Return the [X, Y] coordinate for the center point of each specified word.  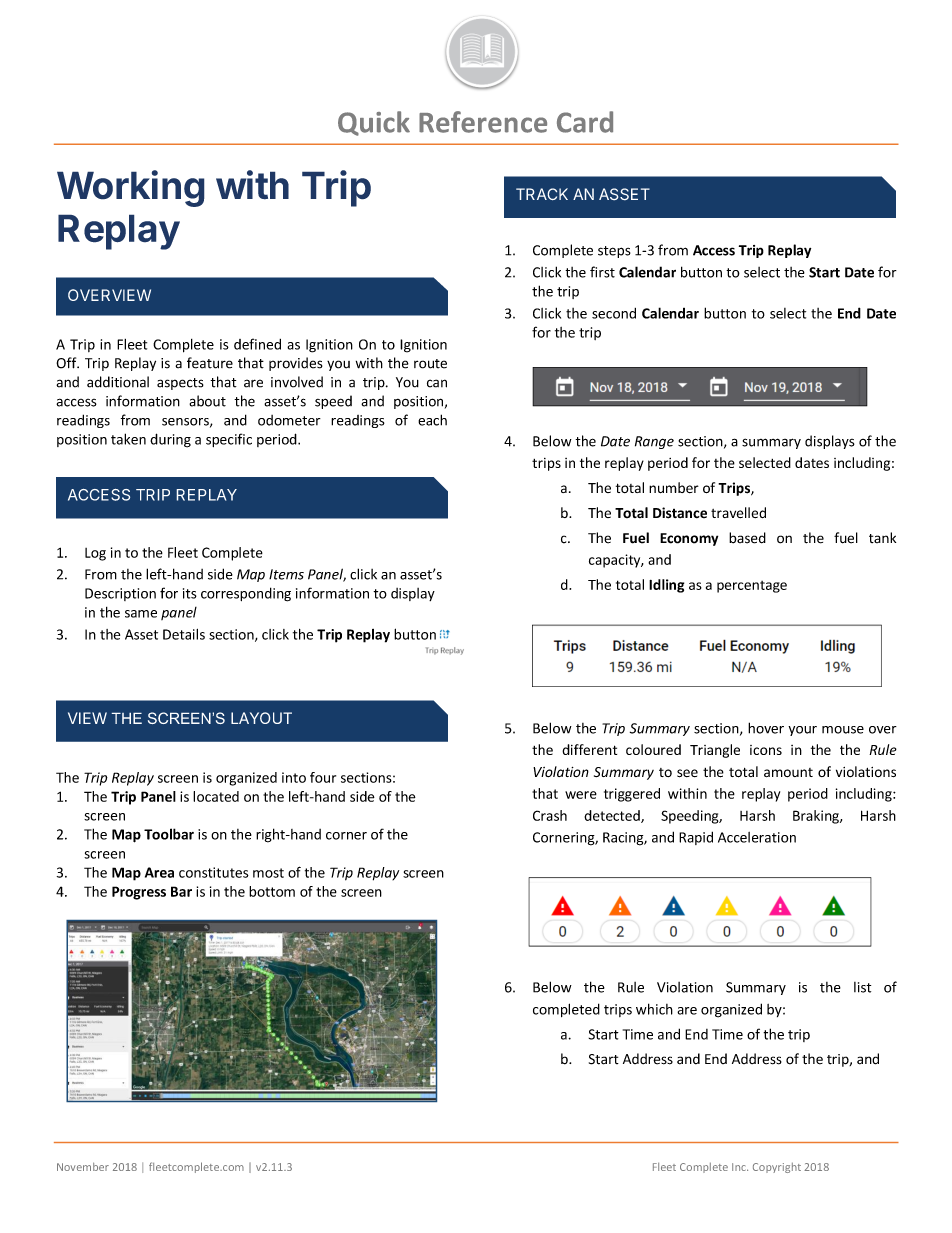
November [83, 1167]
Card [585, 122]
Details [184, 634]
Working [131, 188]
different [589, 749]
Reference [483, 122]
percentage [752, 587]
